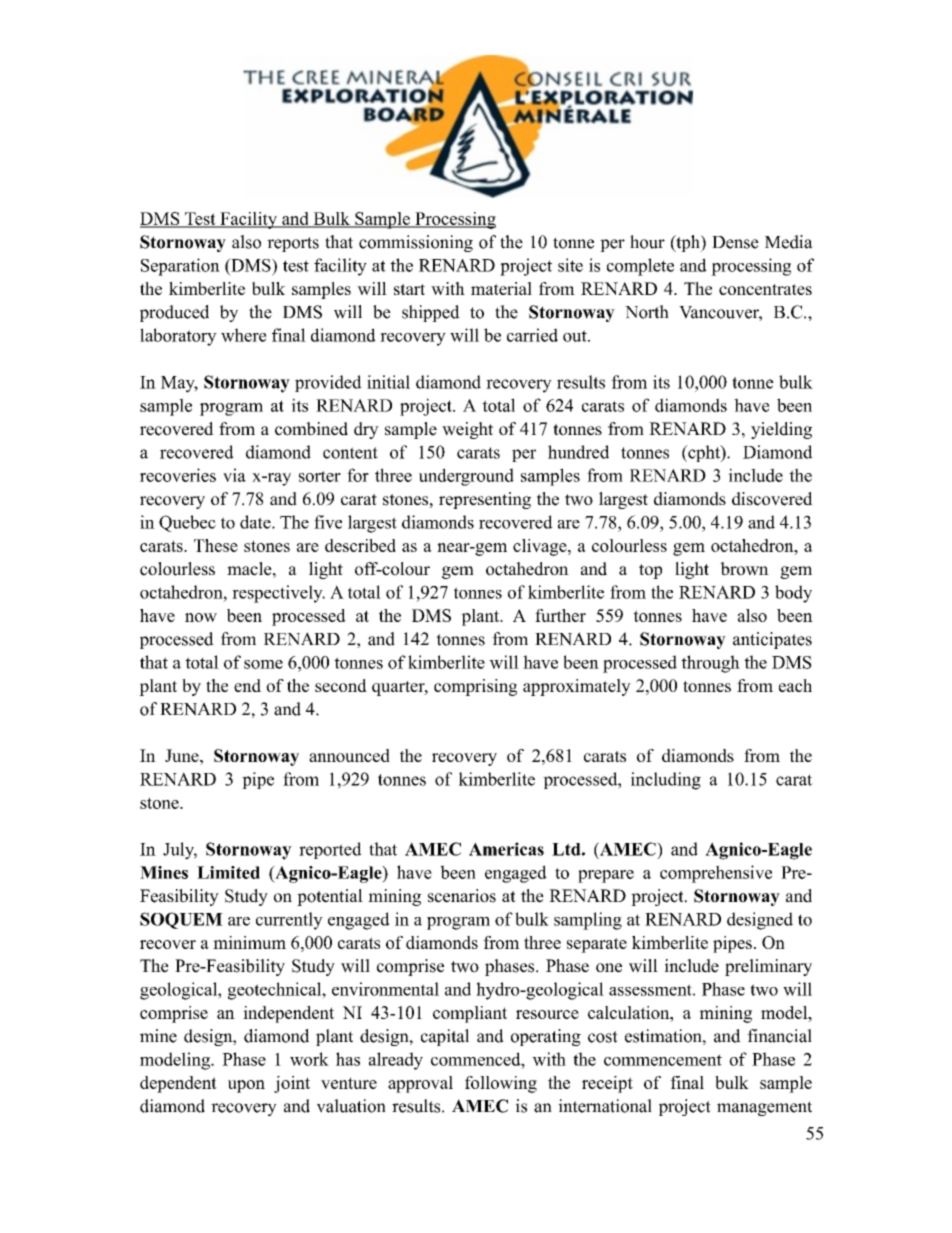  I want to click on following, so click(501, 1084).
